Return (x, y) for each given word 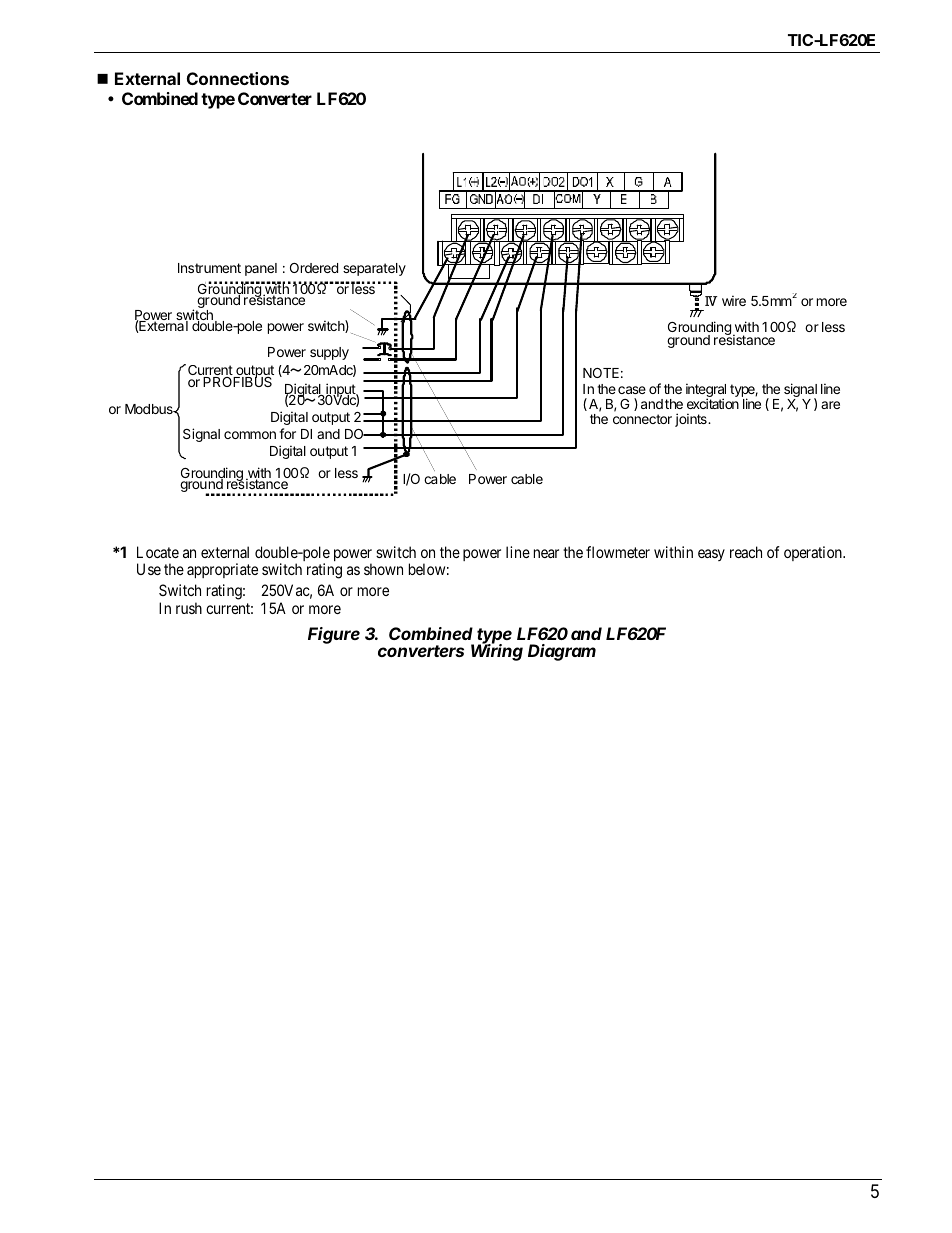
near (546, 553)
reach (746, 552)
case (632, 390)
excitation (713, 403)
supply (329, 353)
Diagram (562, 652)
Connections (238, 78)
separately (374, 269)
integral (706, 391)
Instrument (209, 268)
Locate (158, 552)
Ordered (314, 268)
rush (189, 608)
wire (734, 300)
